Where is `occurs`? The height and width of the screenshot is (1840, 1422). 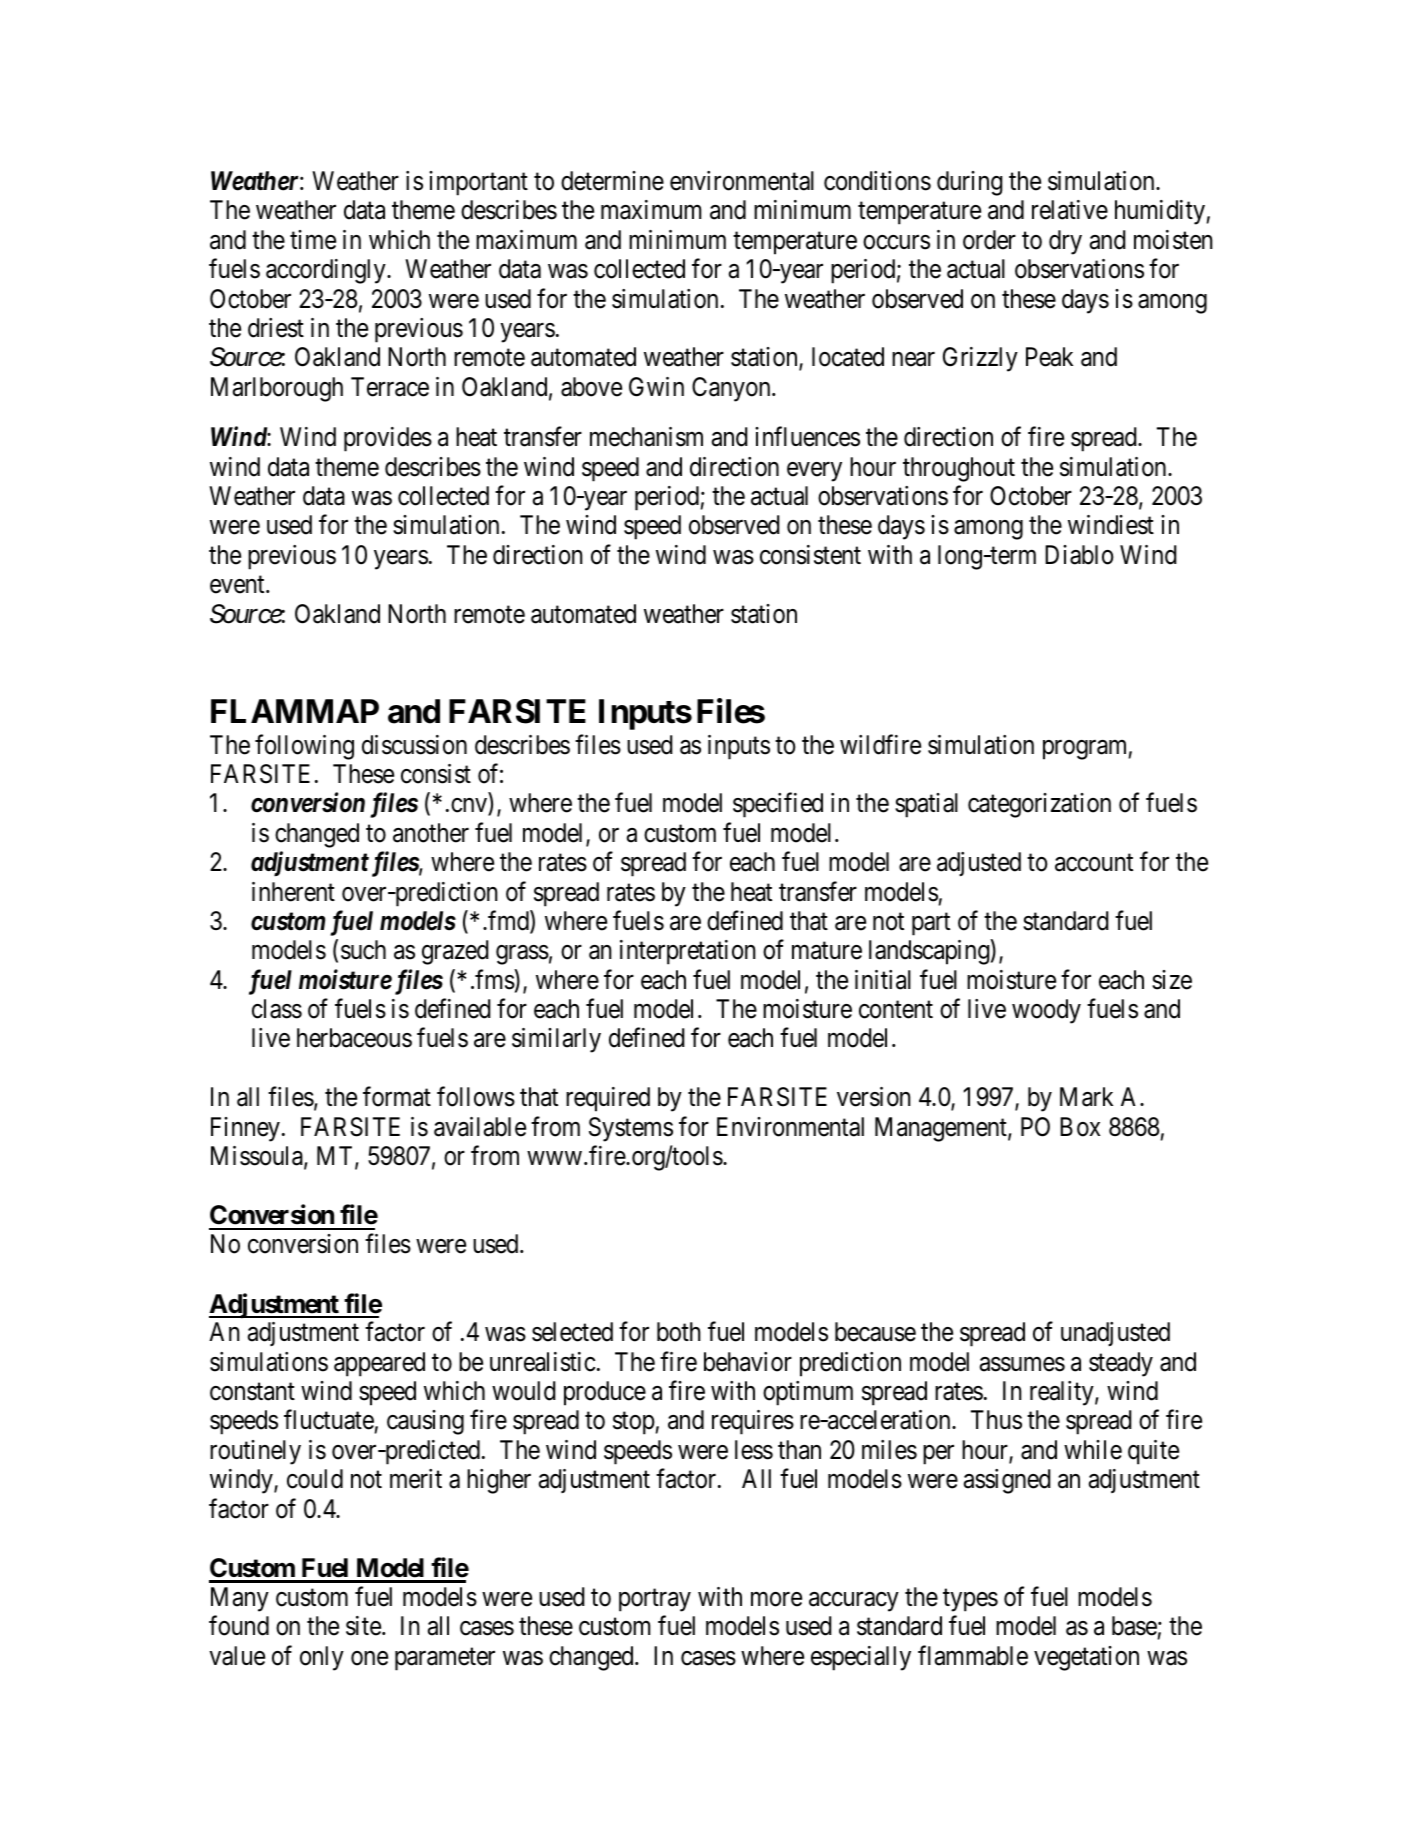 occurs is located at coordinates (896, 242).
